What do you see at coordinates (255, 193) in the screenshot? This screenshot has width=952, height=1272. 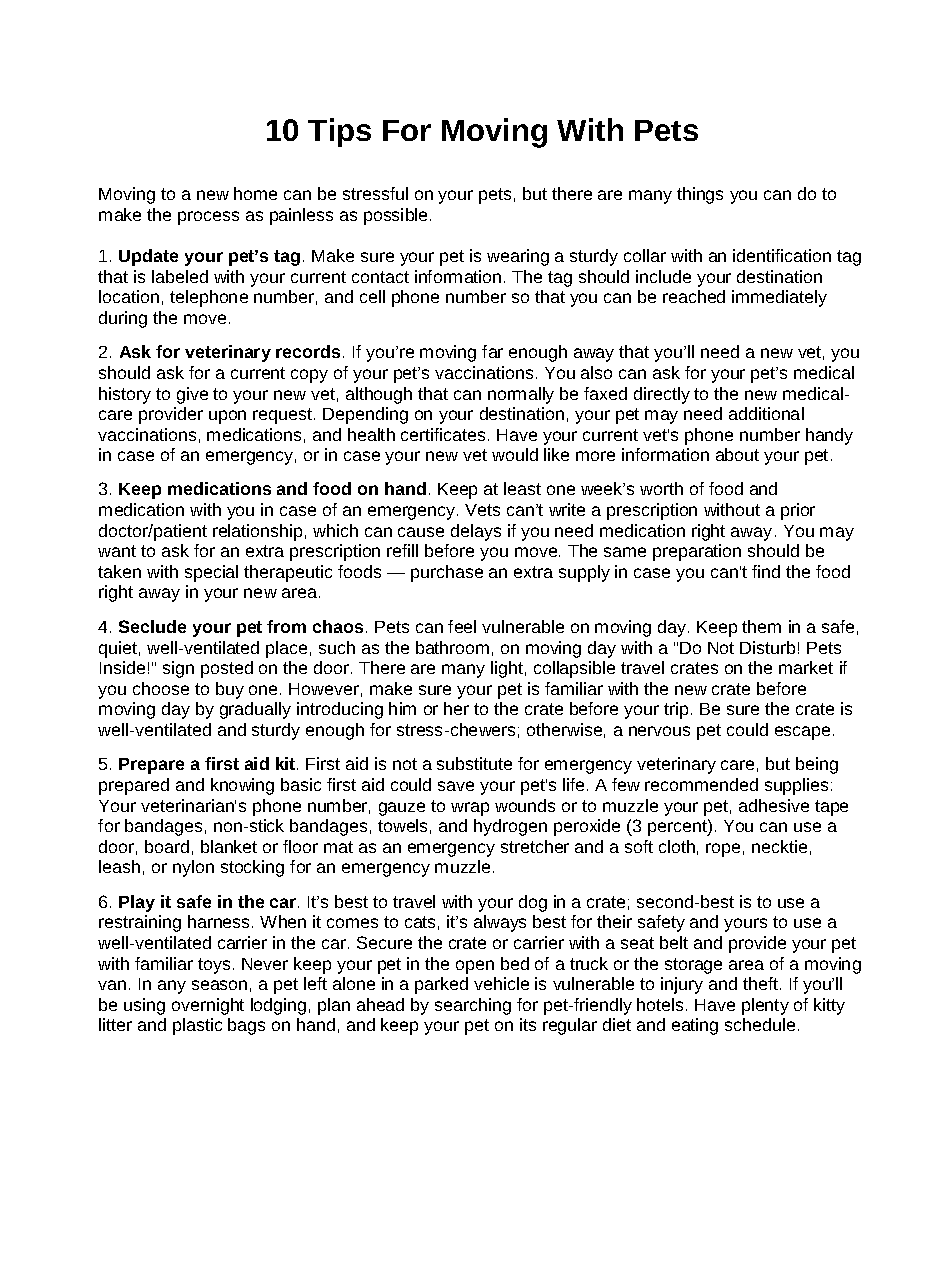 I see `home` at bounding box center [255, 193].
